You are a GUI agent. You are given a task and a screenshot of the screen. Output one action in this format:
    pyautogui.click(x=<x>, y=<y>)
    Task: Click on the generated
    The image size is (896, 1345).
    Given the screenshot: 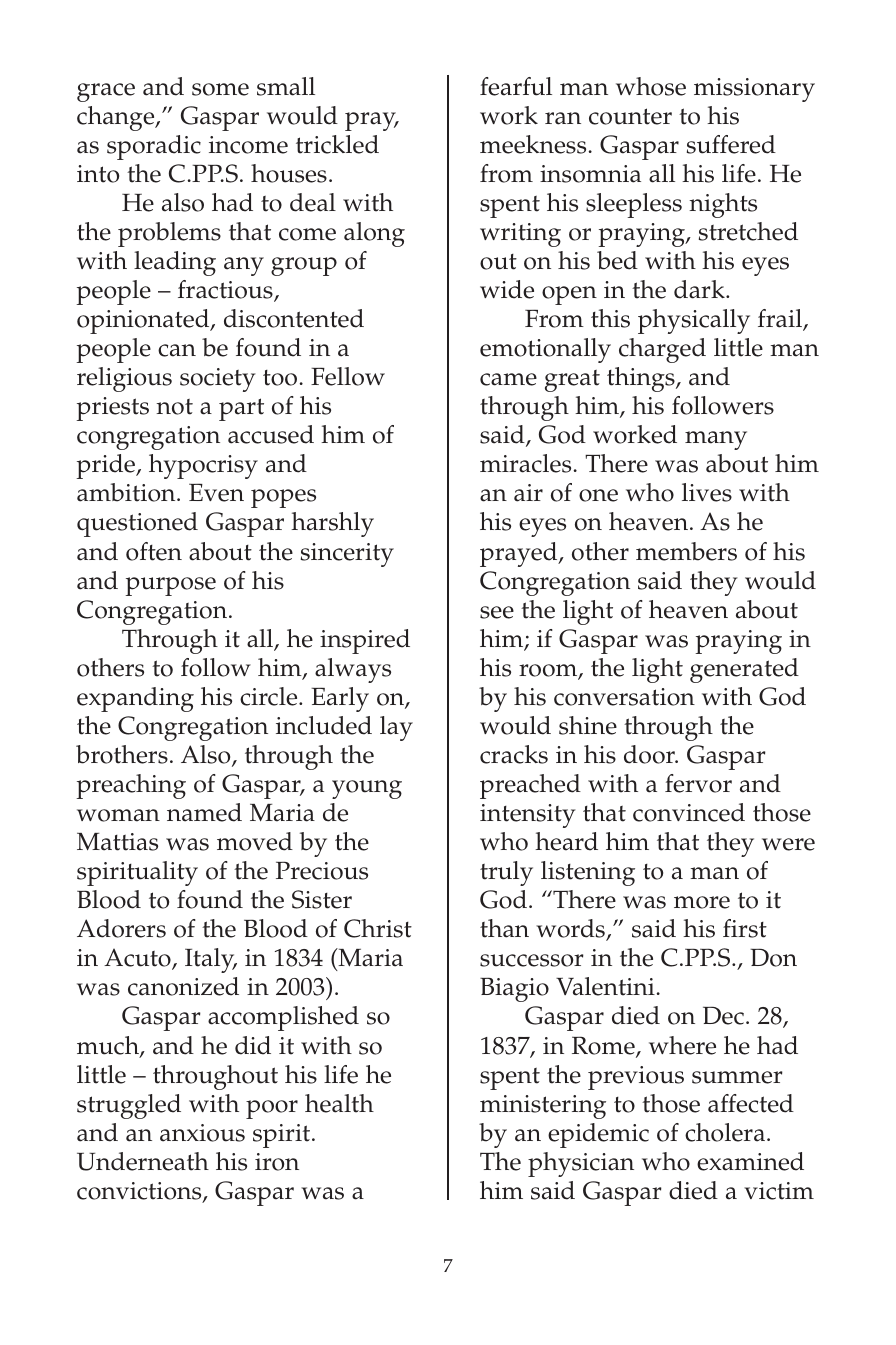 What is the action you would take?
    pyautogui.click(x=744, y=670)
